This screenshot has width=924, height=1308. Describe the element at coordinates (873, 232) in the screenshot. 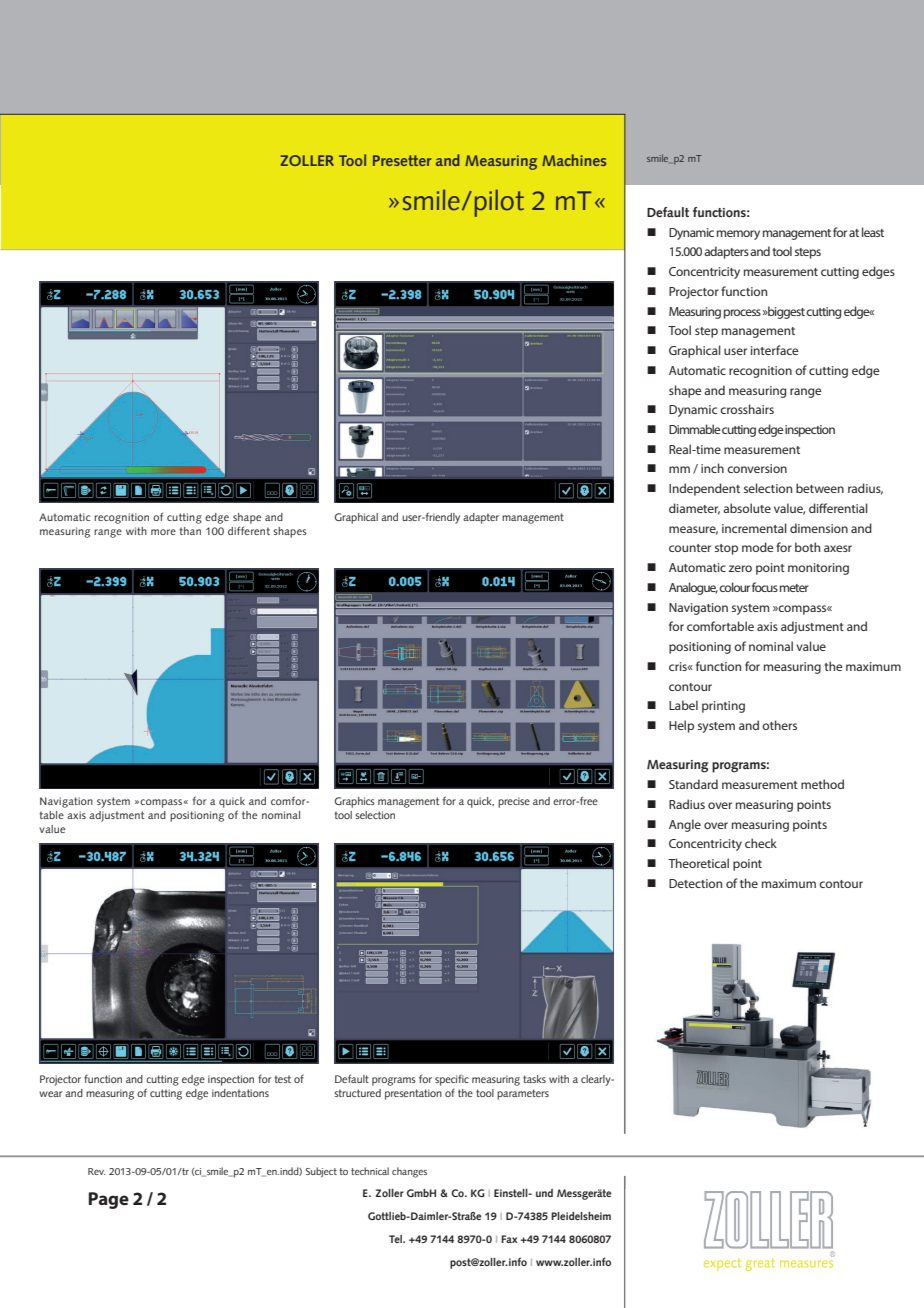

I see `least` at that location.
